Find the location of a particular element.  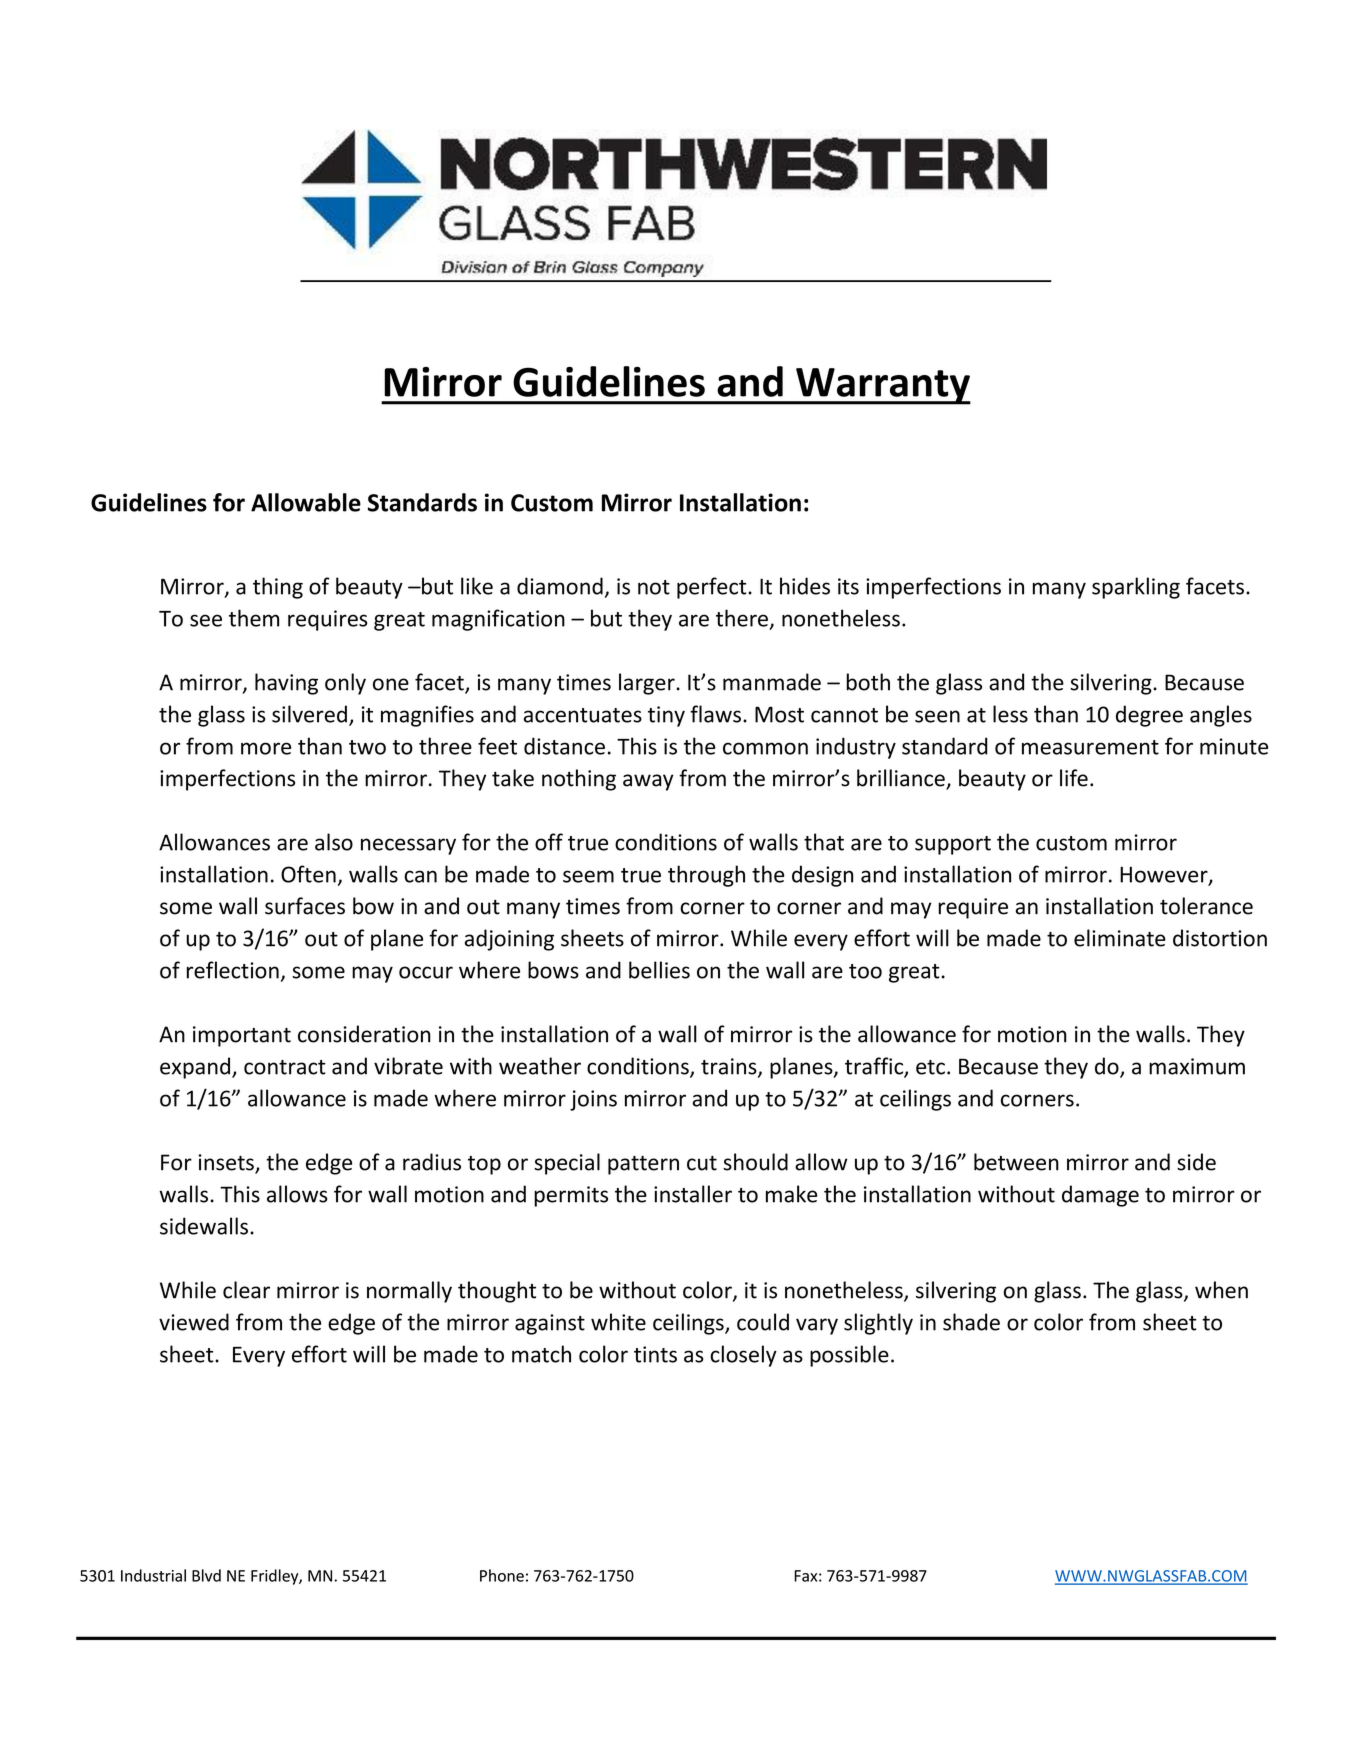

bellies is located at coordinates (659, 970).
